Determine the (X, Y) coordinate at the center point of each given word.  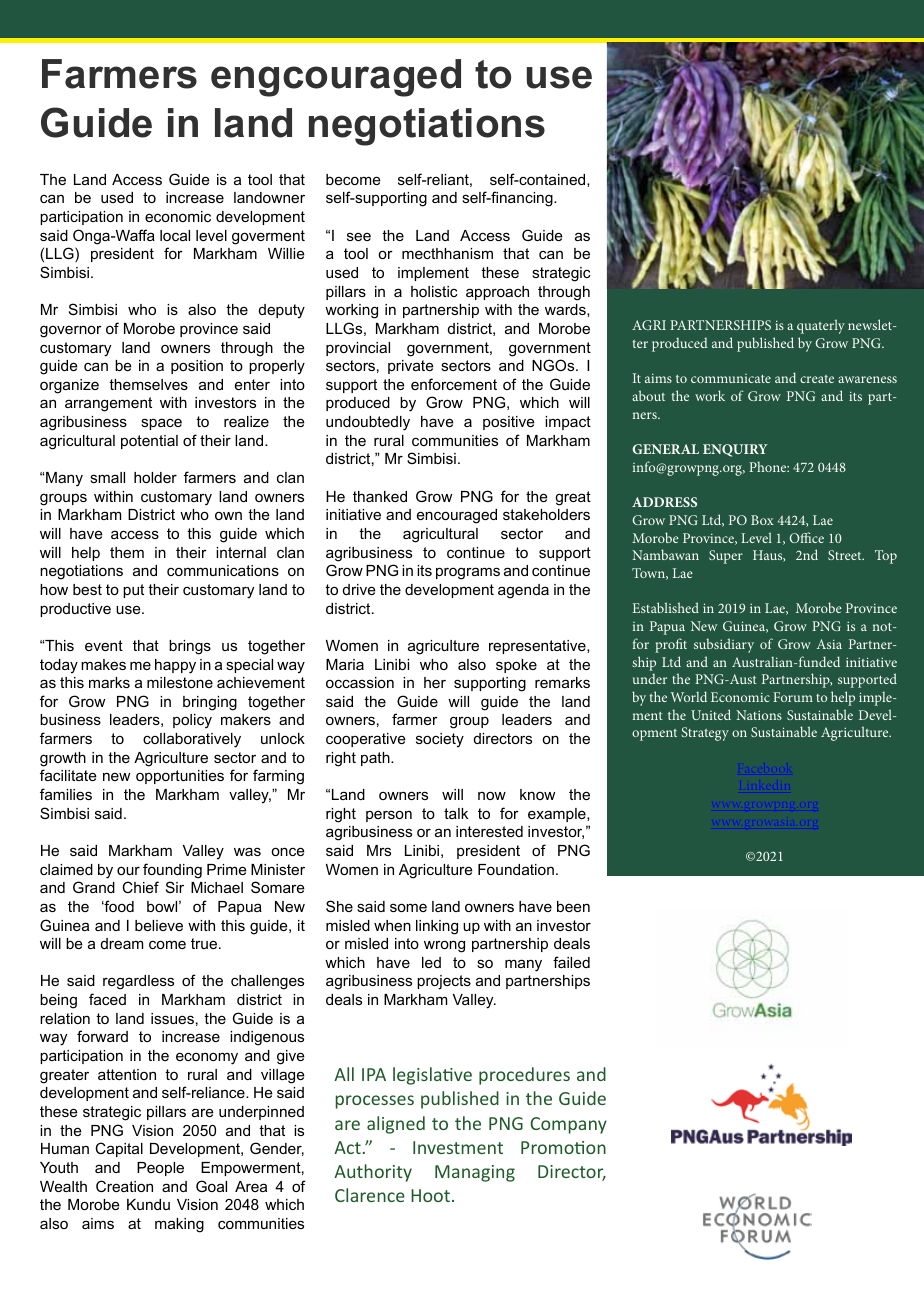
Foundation (516, 869)
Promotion (563, 1147)
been (573, 906)
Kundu (148, 1204)
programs (468, 573)
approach (497, 293)
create (817, 379)
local (175, 235)
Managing (475, 1173)
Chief (140, 887)
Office (806, 537)
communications (223, 570)
